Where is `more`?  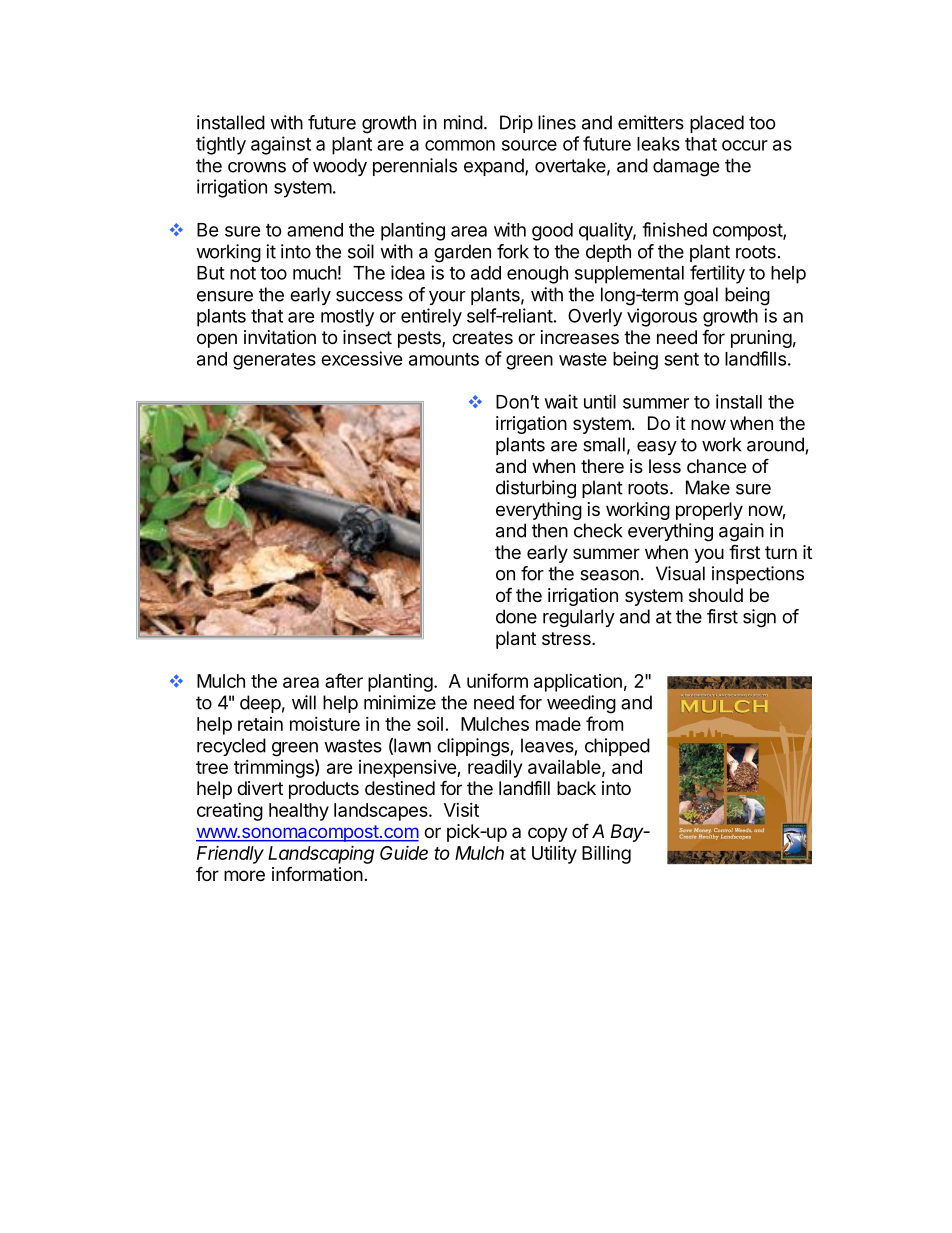
more is located at coordinates (244, 875).
